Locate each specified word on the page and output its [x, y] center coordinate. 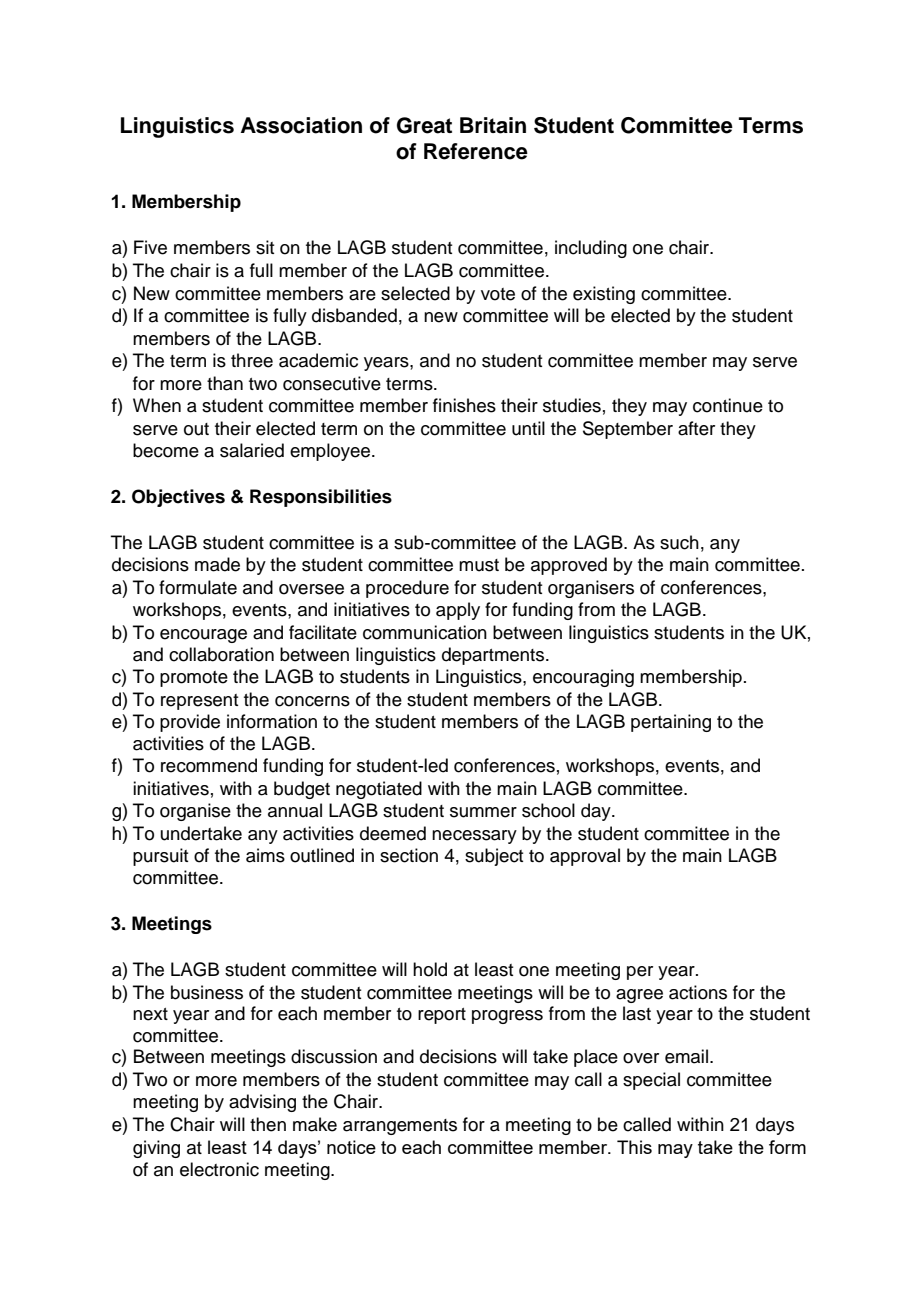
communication [425, 632]
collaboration [221, 654]
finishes [464, 405]
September [628, 430]
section [409, 855]
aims [265, 855]
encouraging [583, 678]
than [225, 383]
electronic [219, 1169]
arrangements [400, 1127]
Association [301, 125]
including [591, 249]
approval [585, 857]
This [634, 1147]
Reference [476, 151]
